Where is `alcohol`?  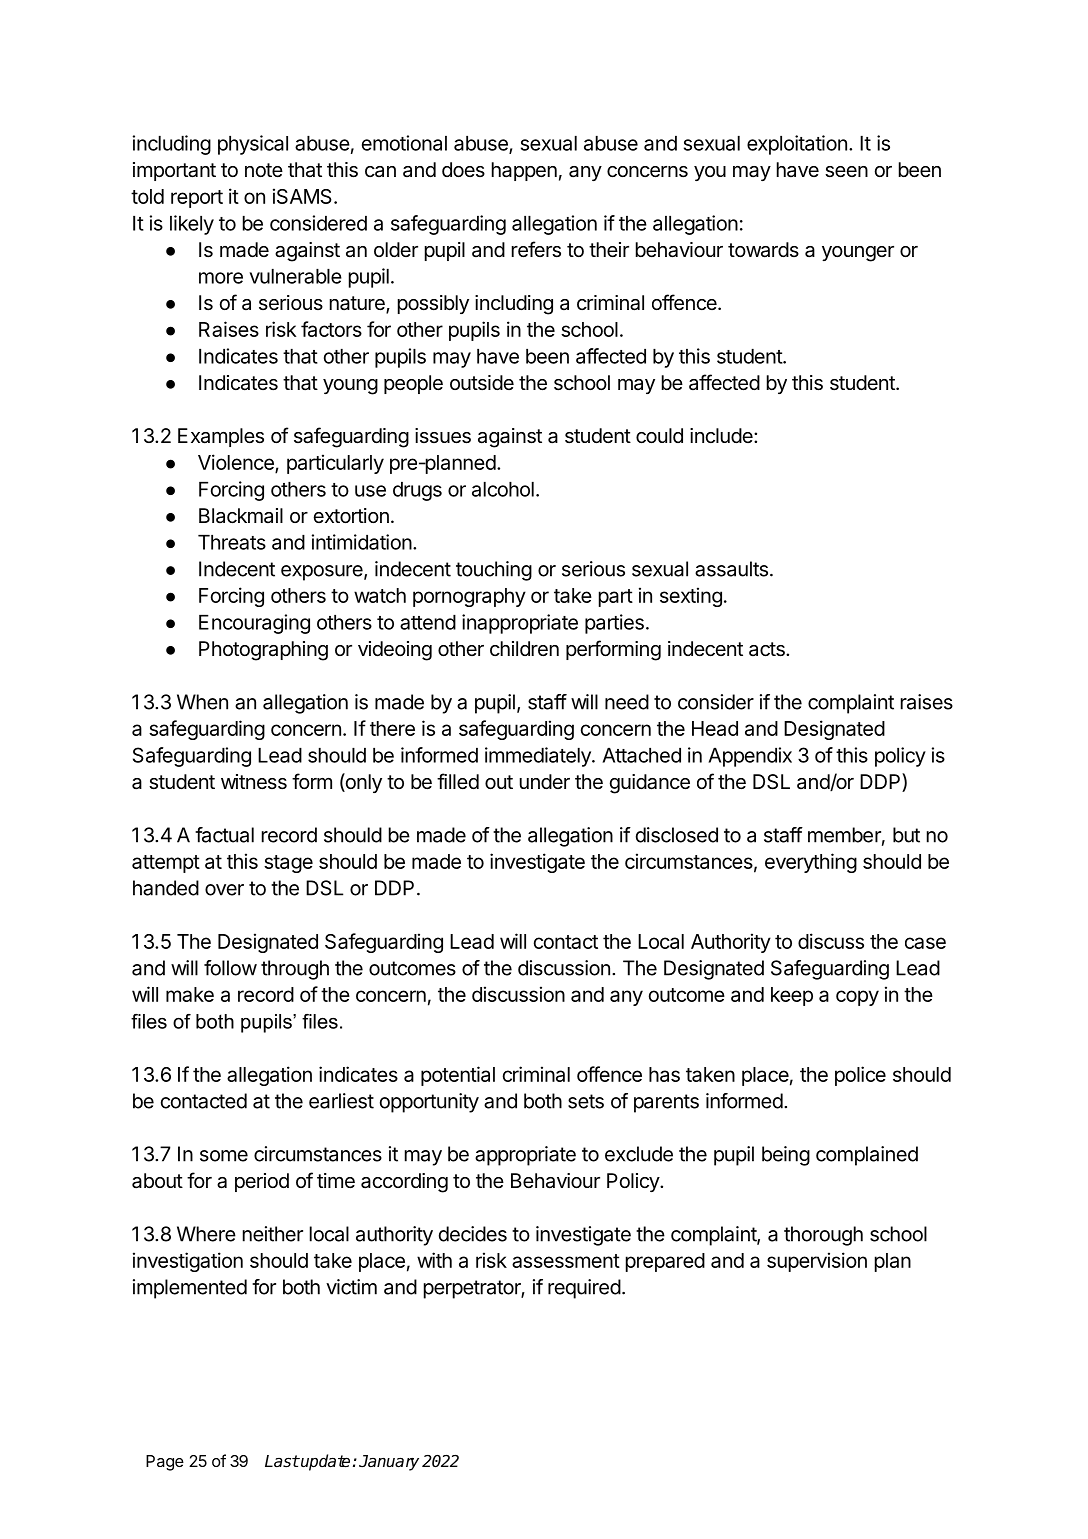 alcohol is located at coordinates (503, 489).
